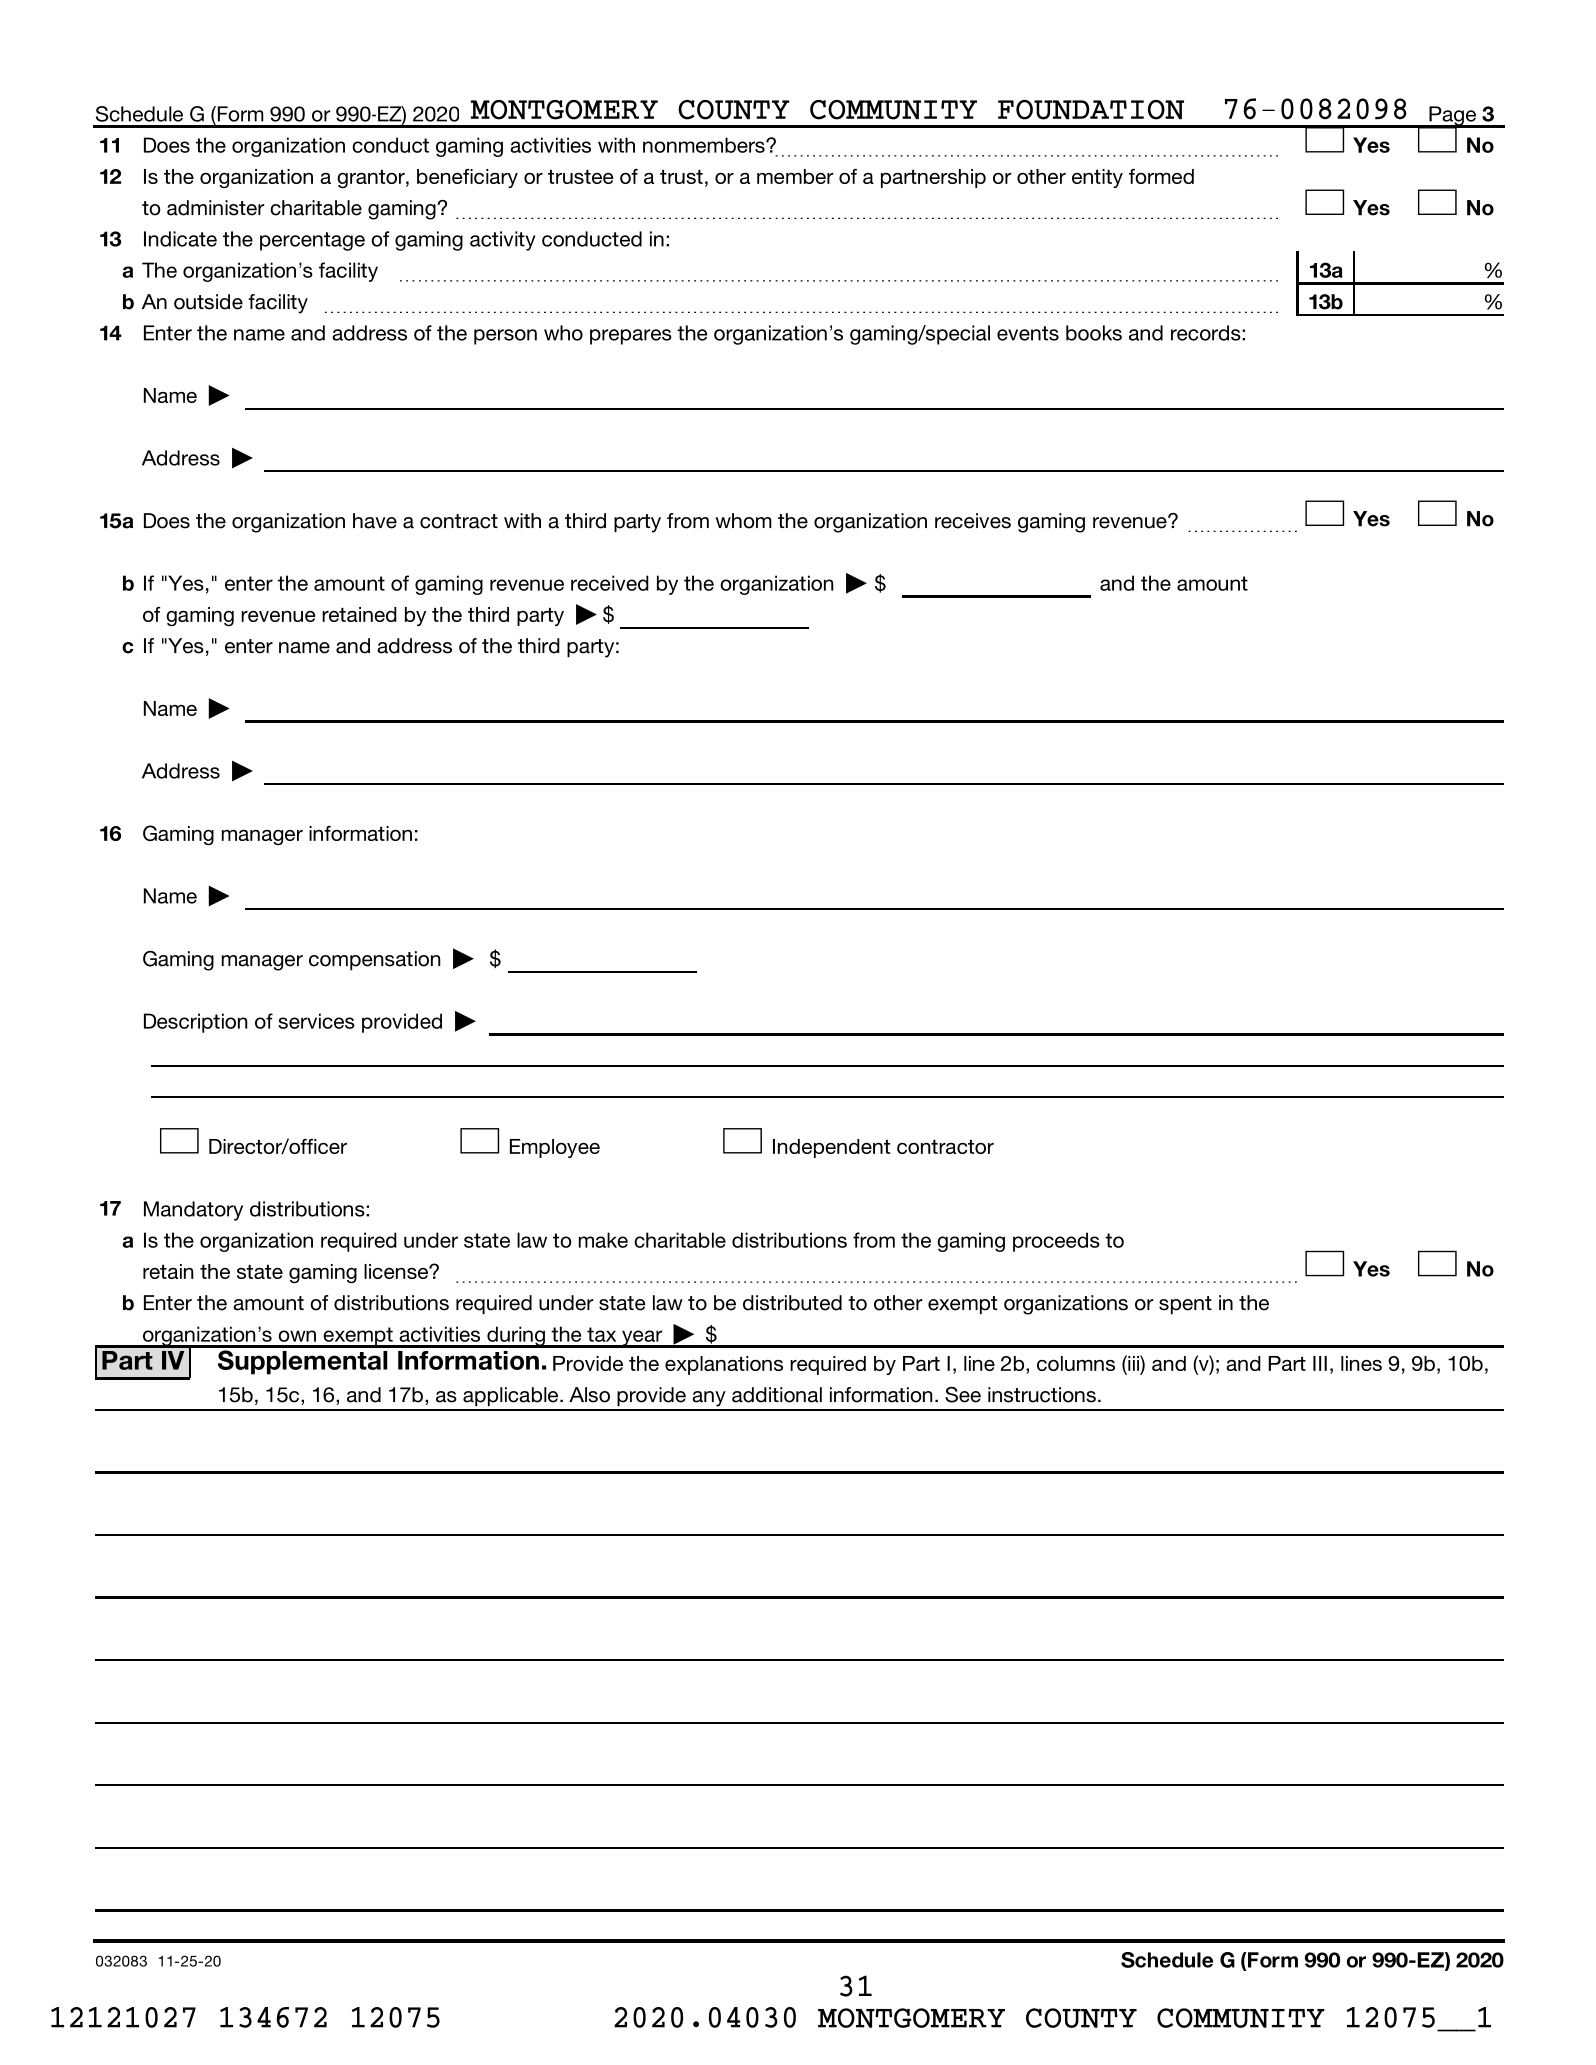 The height and width of the document is (2065, 1596). Describe the element at coordinates (831, 1148) in the document. I see `Independent` at that location.
